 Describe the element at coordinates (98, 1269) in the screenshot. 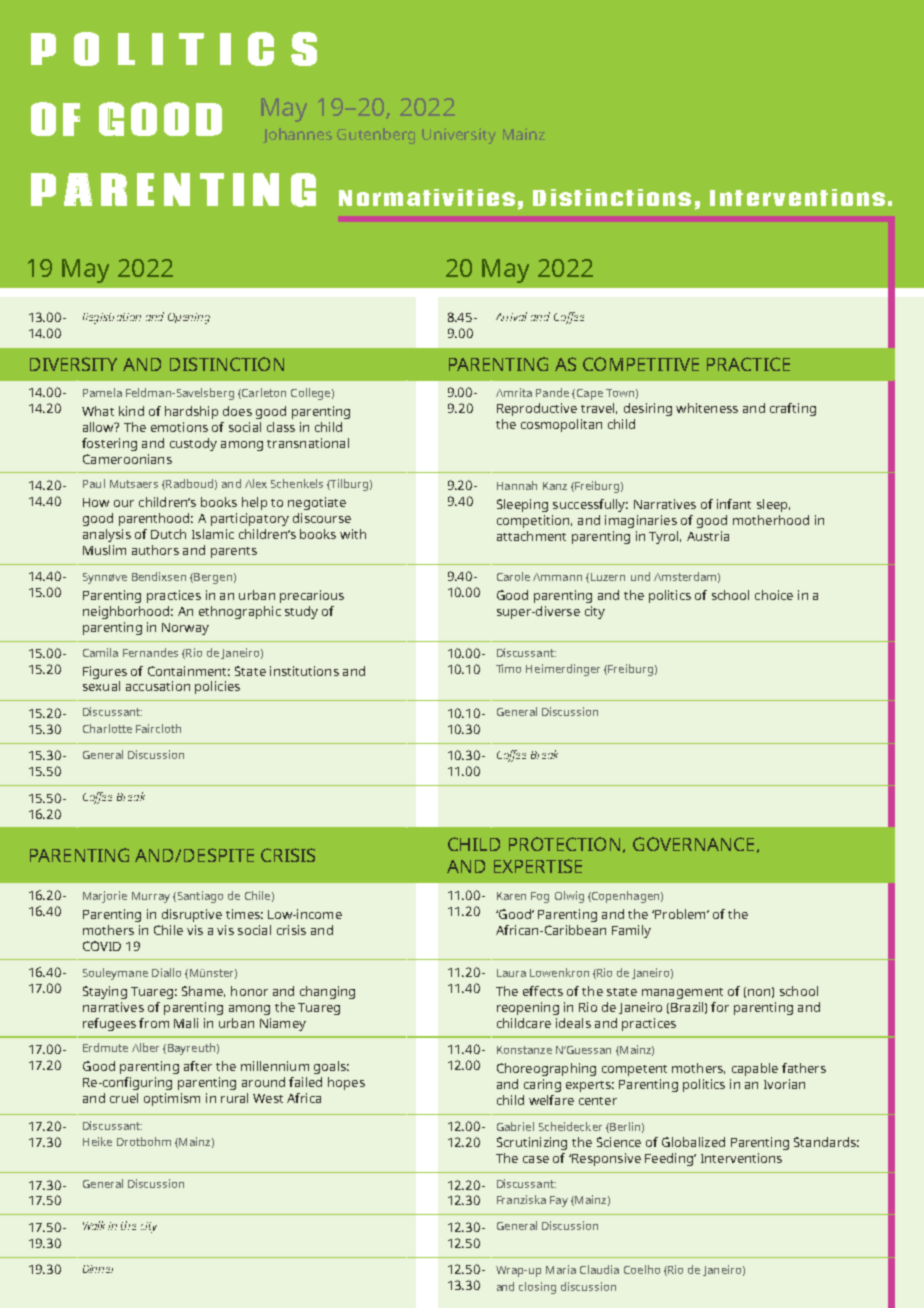

I see `Dinner` at that location.
